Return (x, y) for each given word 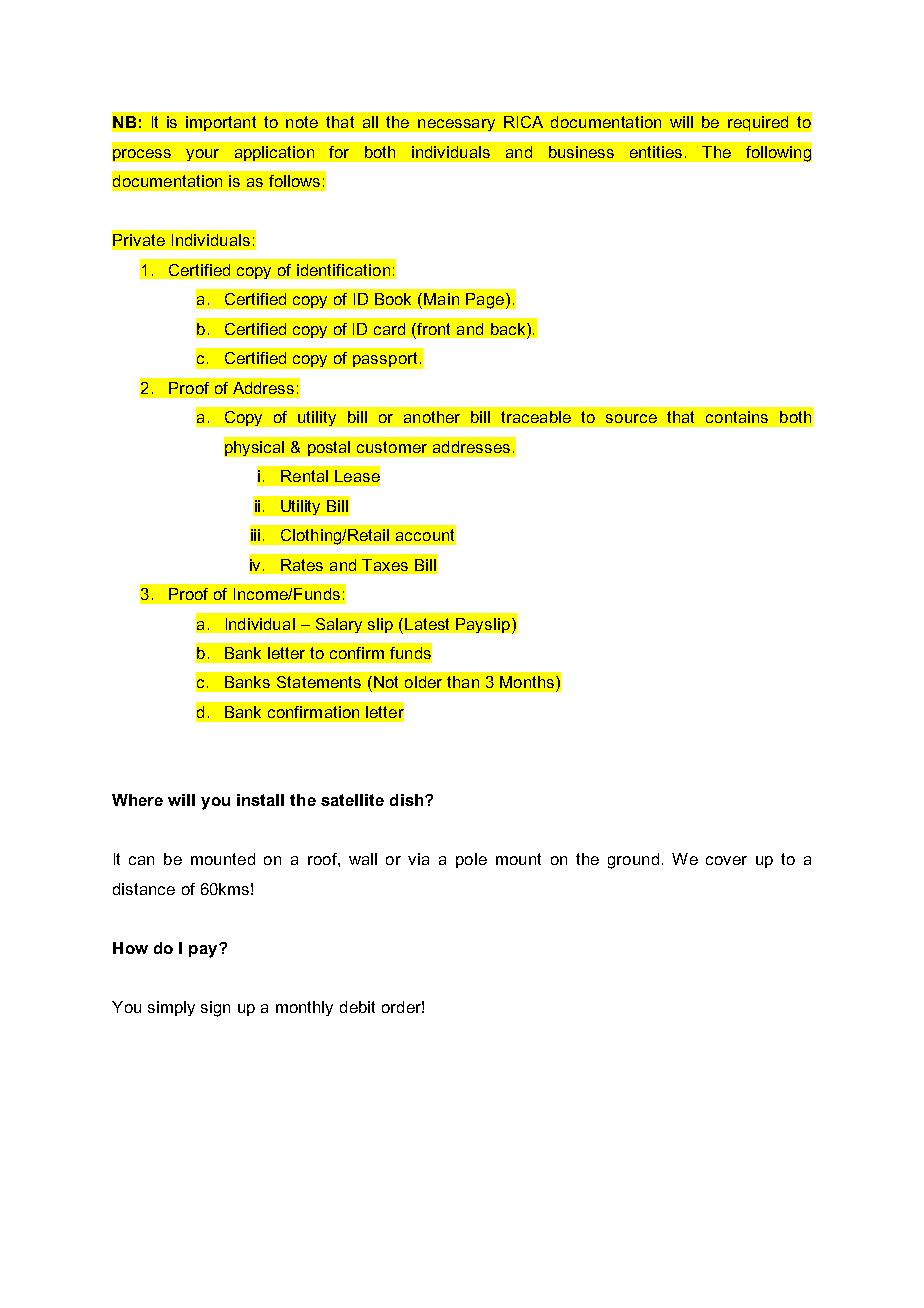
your (202, 155)
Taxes (385, 565)
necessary (456, 125)
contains (737, 417)
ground (633, 861)
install (260, 800)
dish (408, 800)
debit (357, 1007)
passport (385, 359)
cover (726, 860)
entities (656, 152)
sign (215, 1009)
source (631, 418)
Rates (302, 565)
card (389, 329)
